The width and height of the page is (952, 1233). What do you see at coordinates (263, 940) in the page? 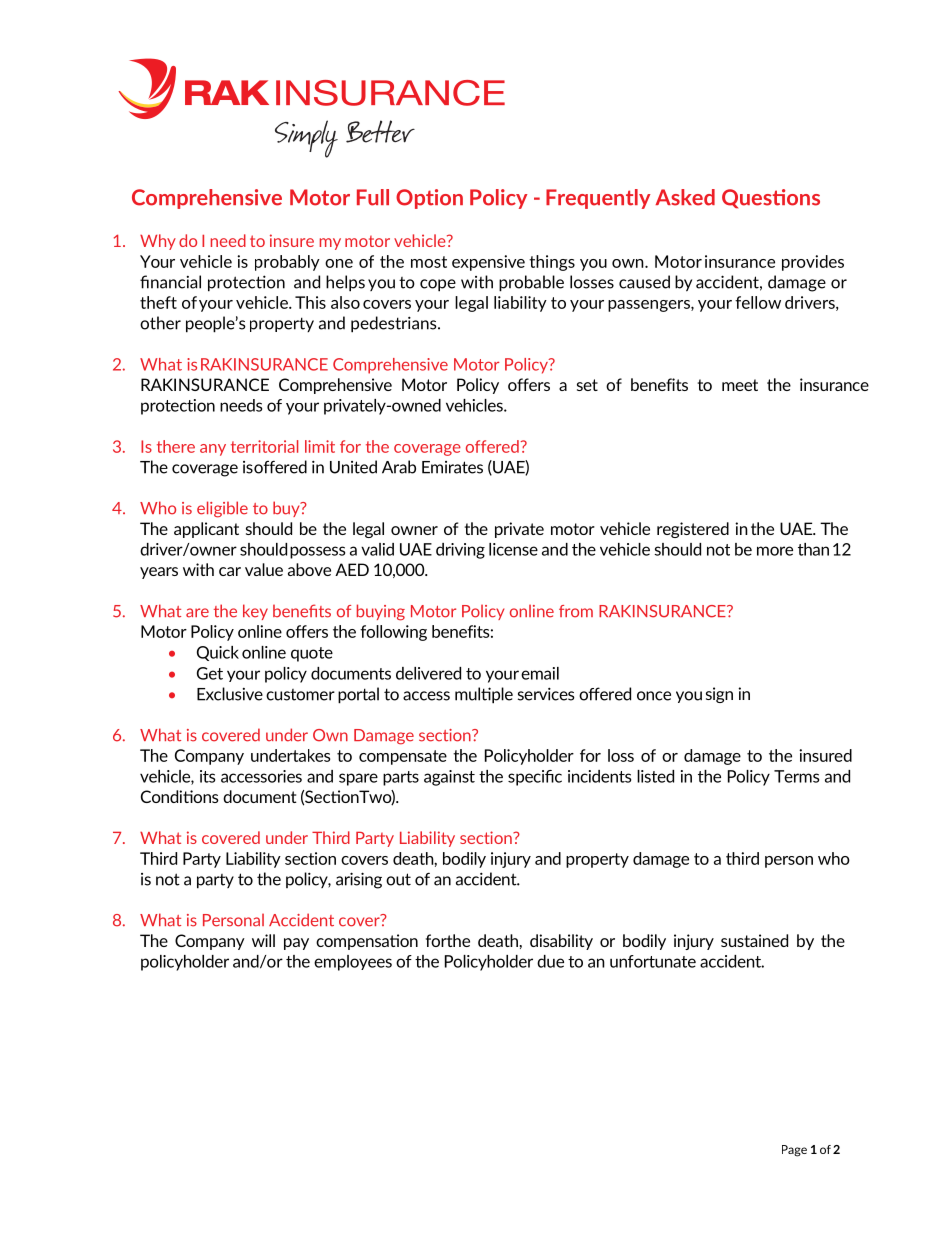
I see `will` at bounding box center [263, 940].
